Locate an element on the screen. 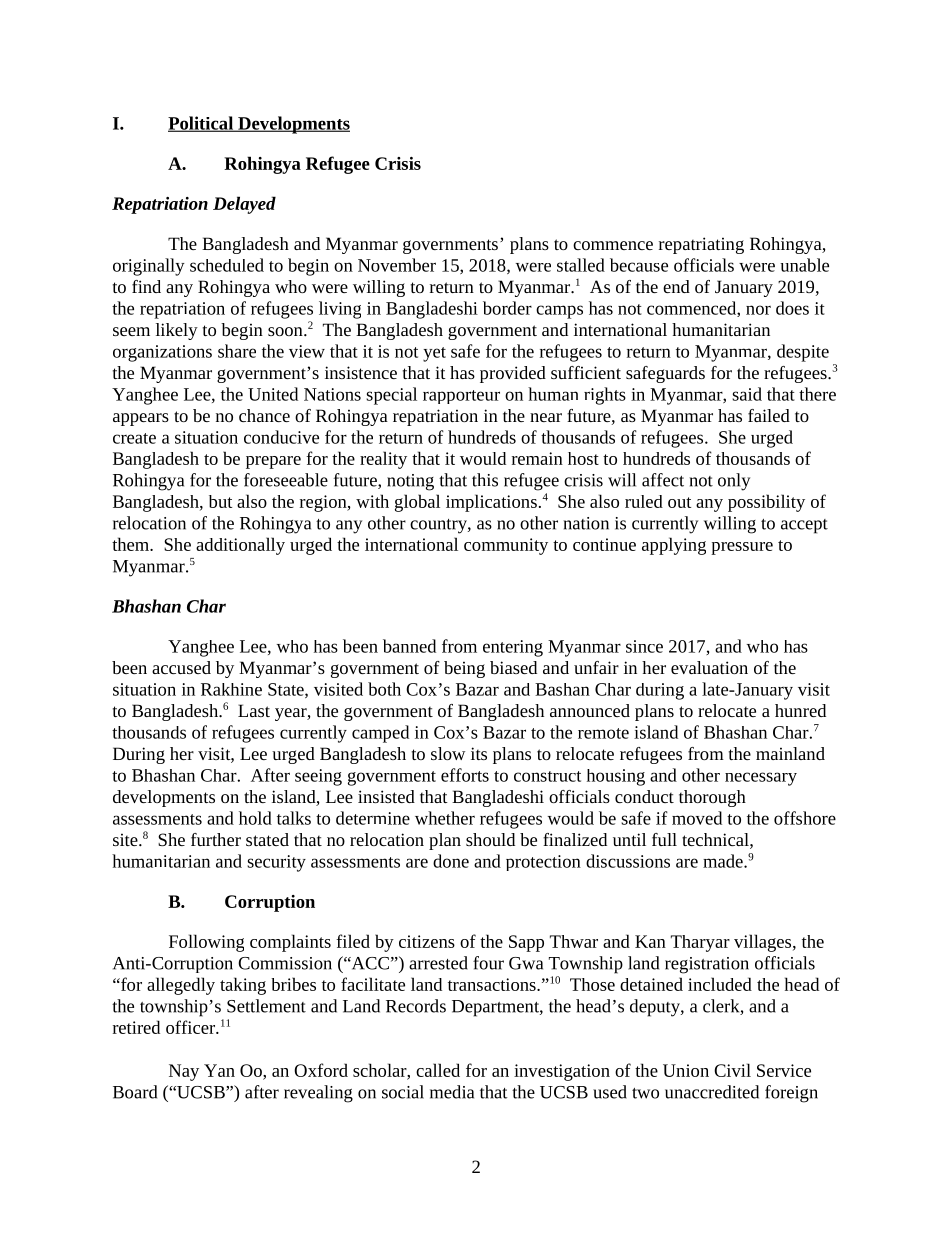 This screenshot has width=952, height=1233. only is located at coordinates (734, 482).
